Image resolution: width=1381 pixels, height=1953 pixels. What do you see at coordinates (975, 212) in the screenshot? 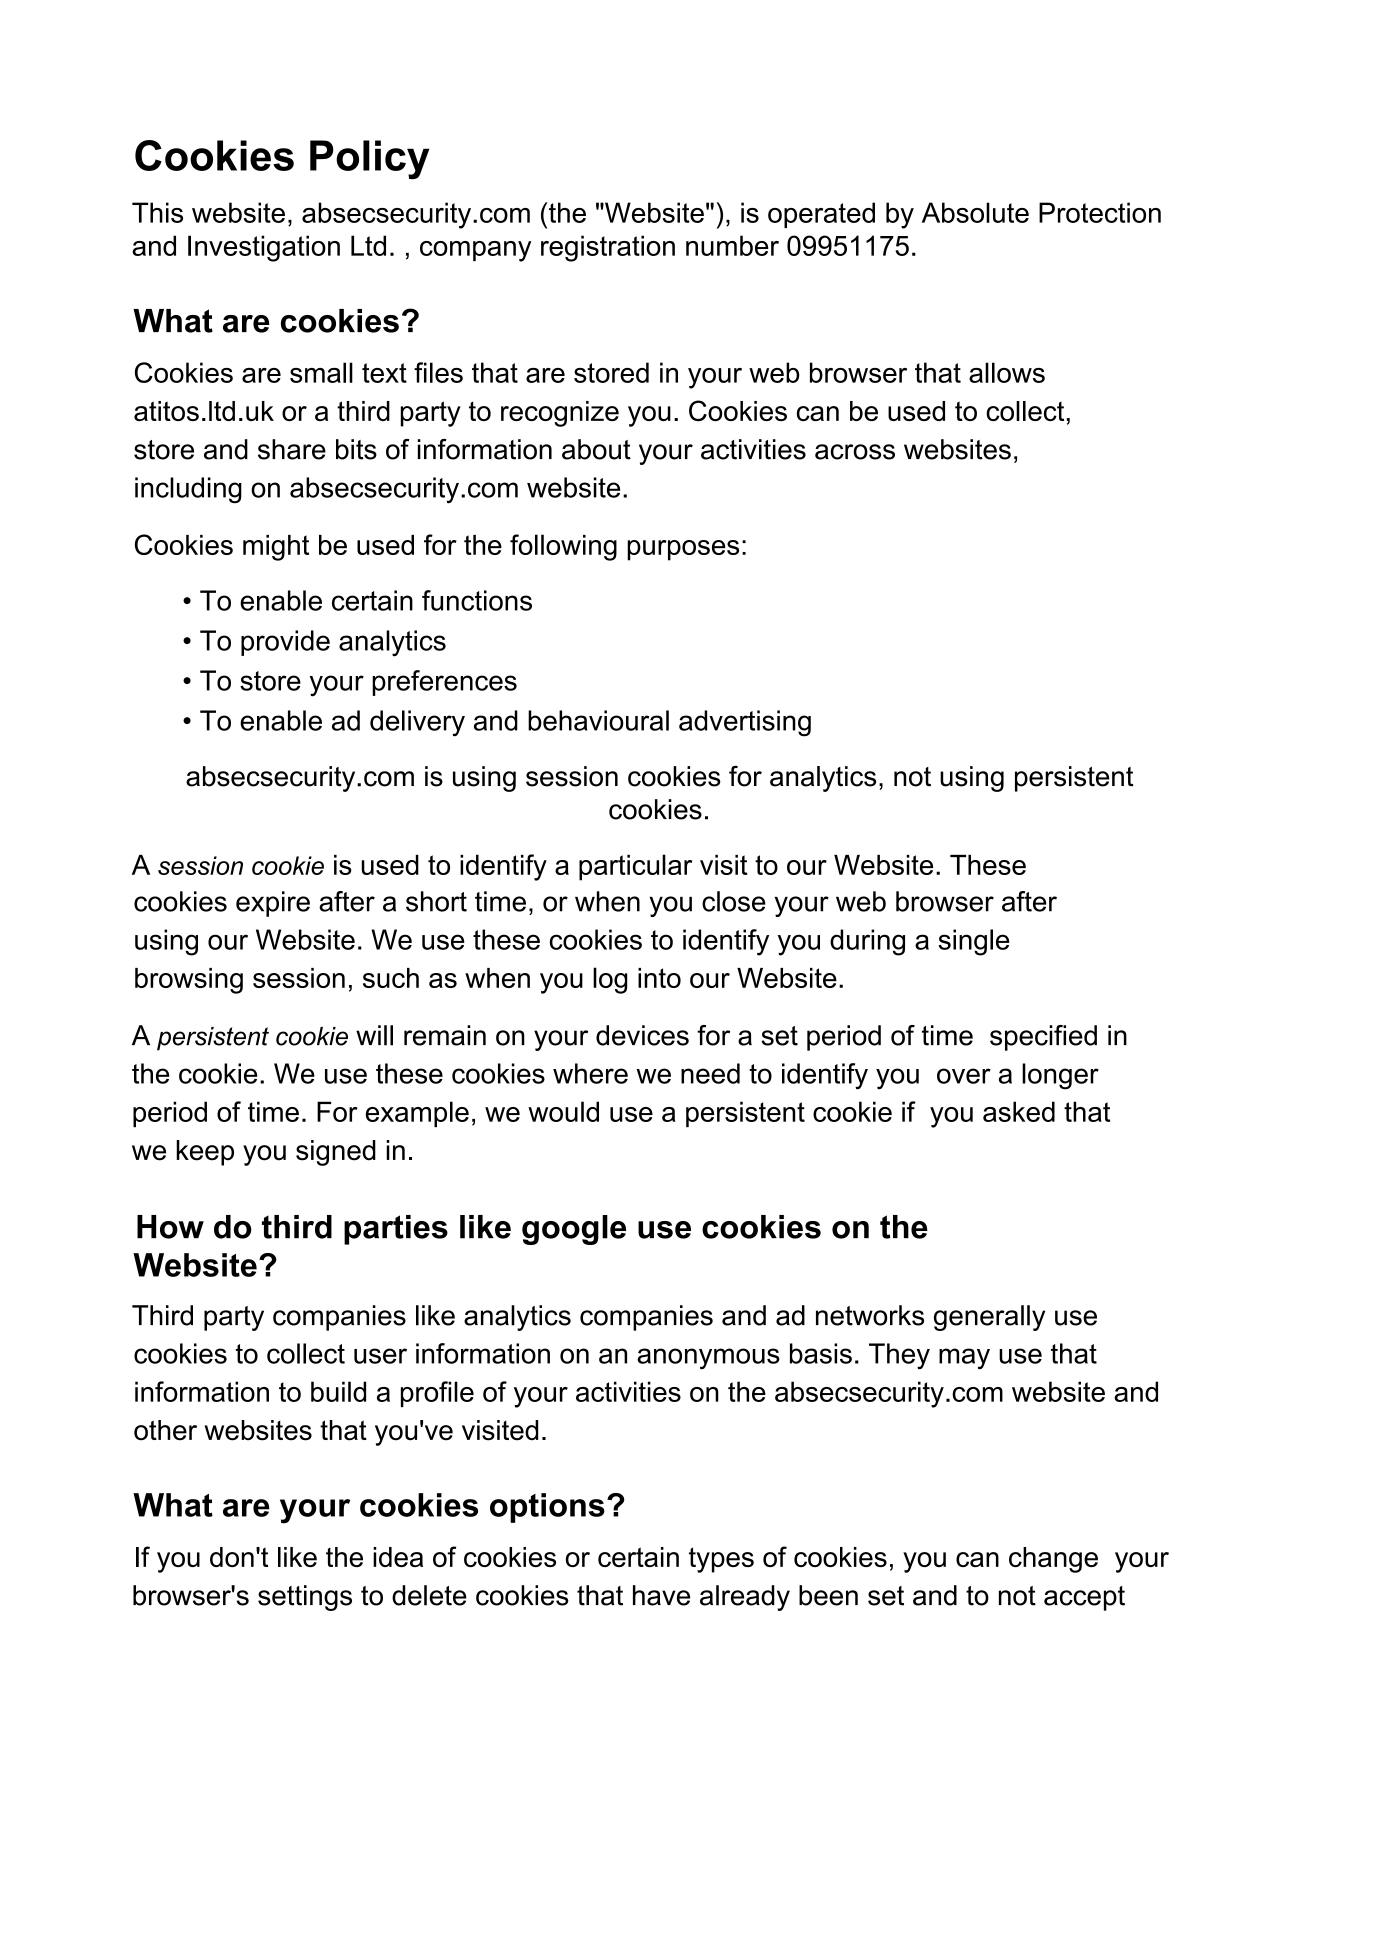
I see `Absolute` at bounding box center [975, 212].
